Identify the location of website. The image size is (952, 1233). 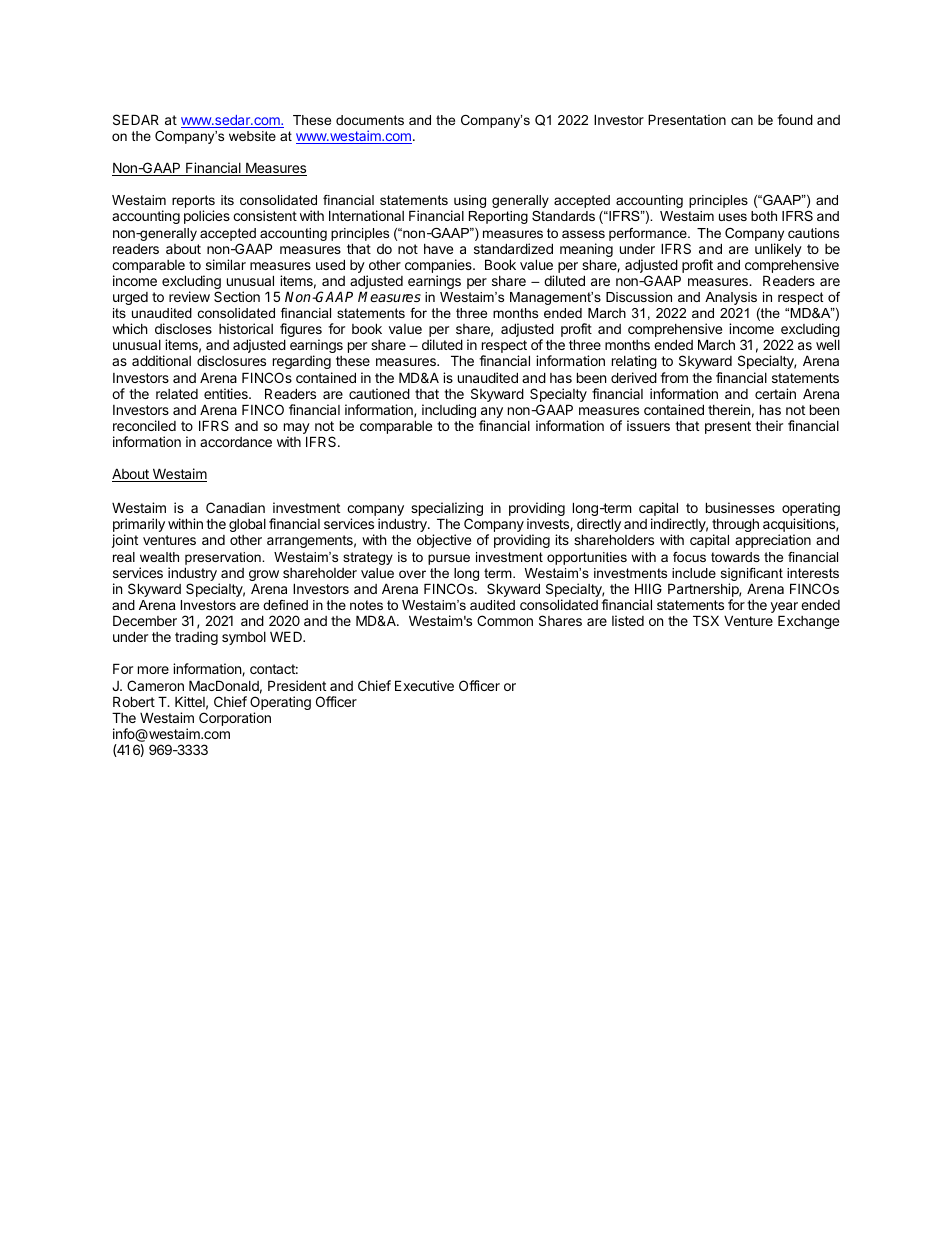
(252, 136).
